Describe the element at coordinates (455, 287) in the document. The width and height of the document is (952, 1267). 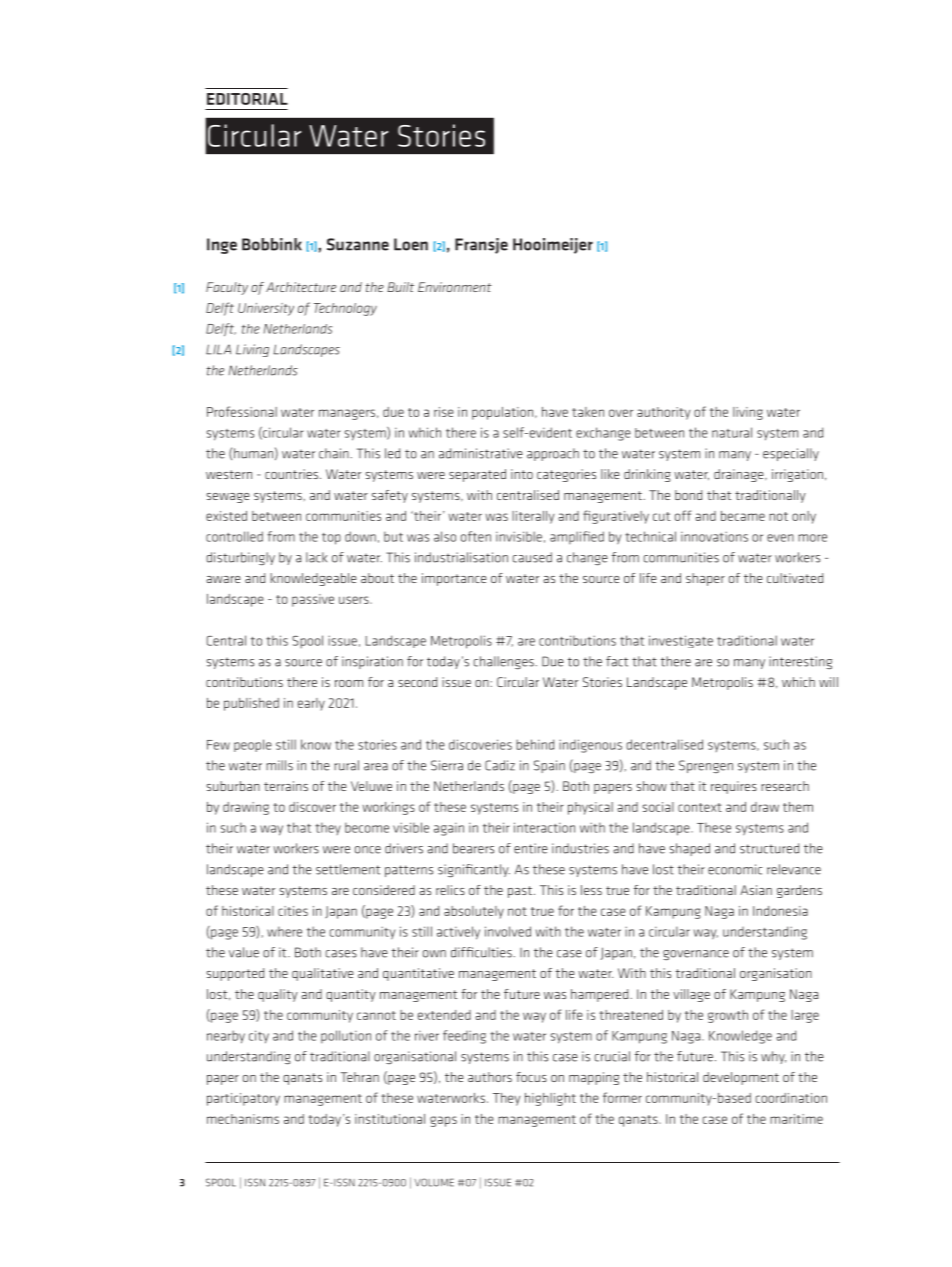
I see `Environment` at that location.
